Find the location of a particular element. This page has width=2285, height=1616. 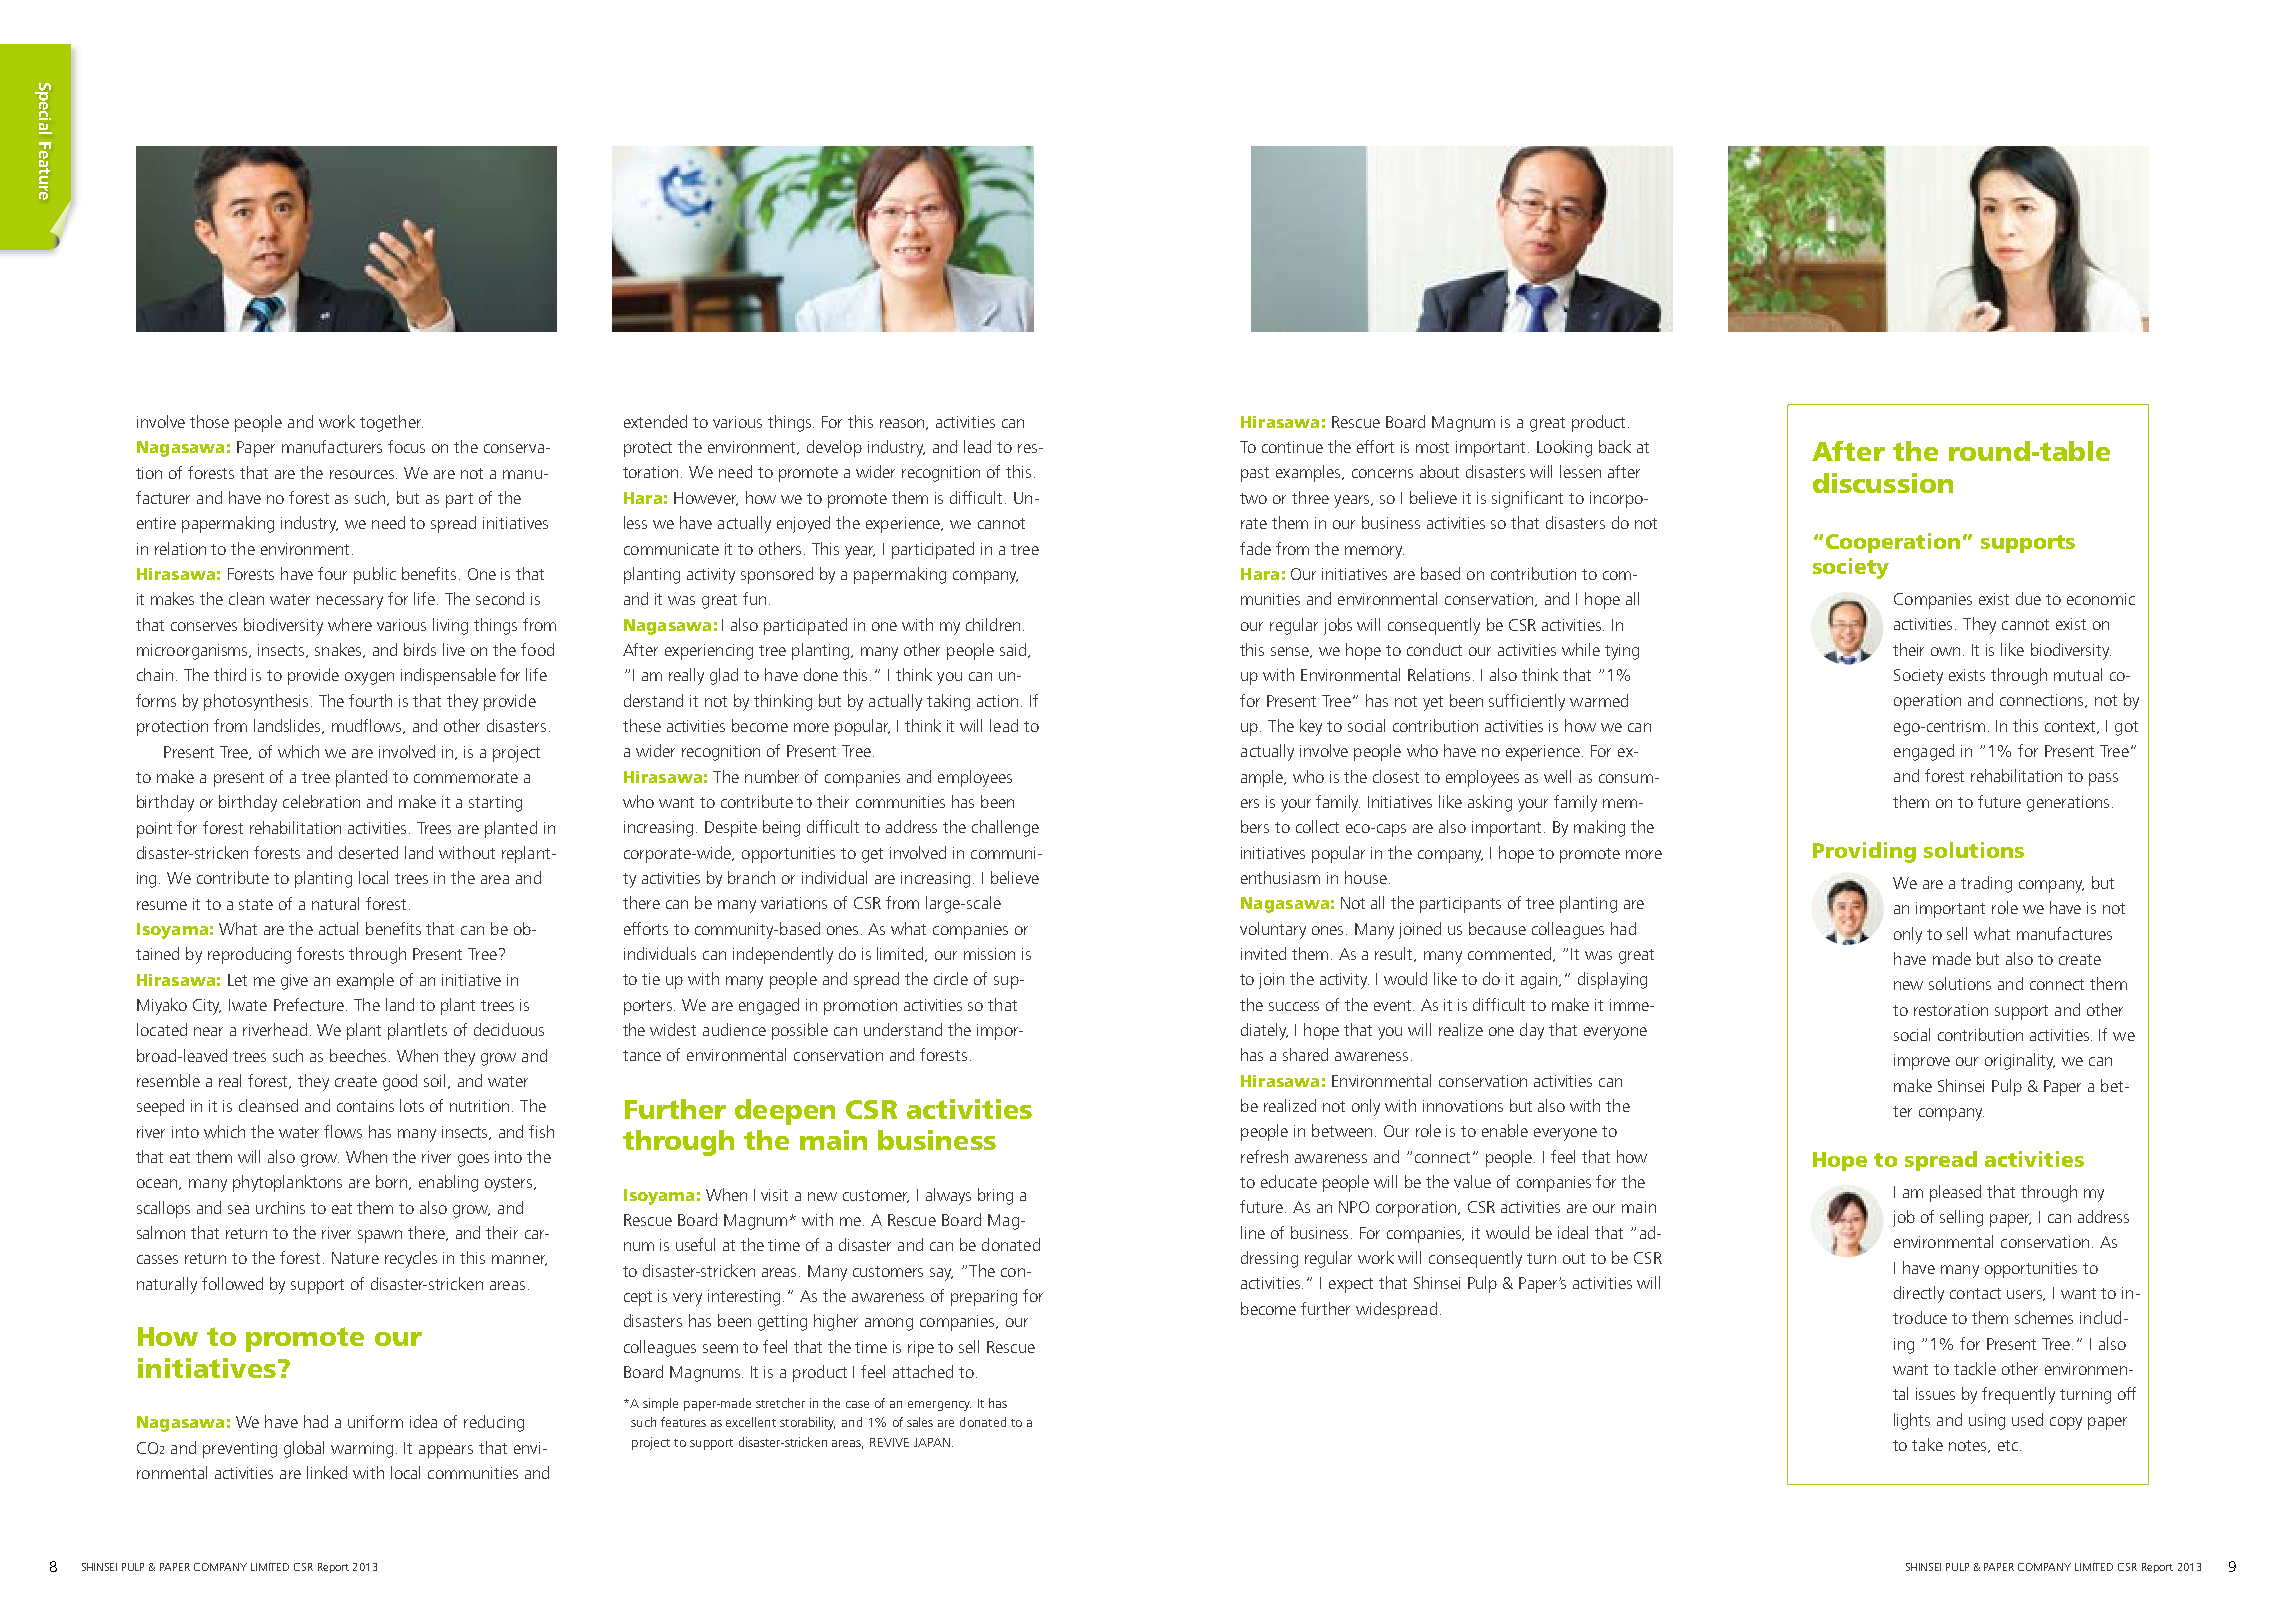

take is located at coordinates (1927, 1444).
